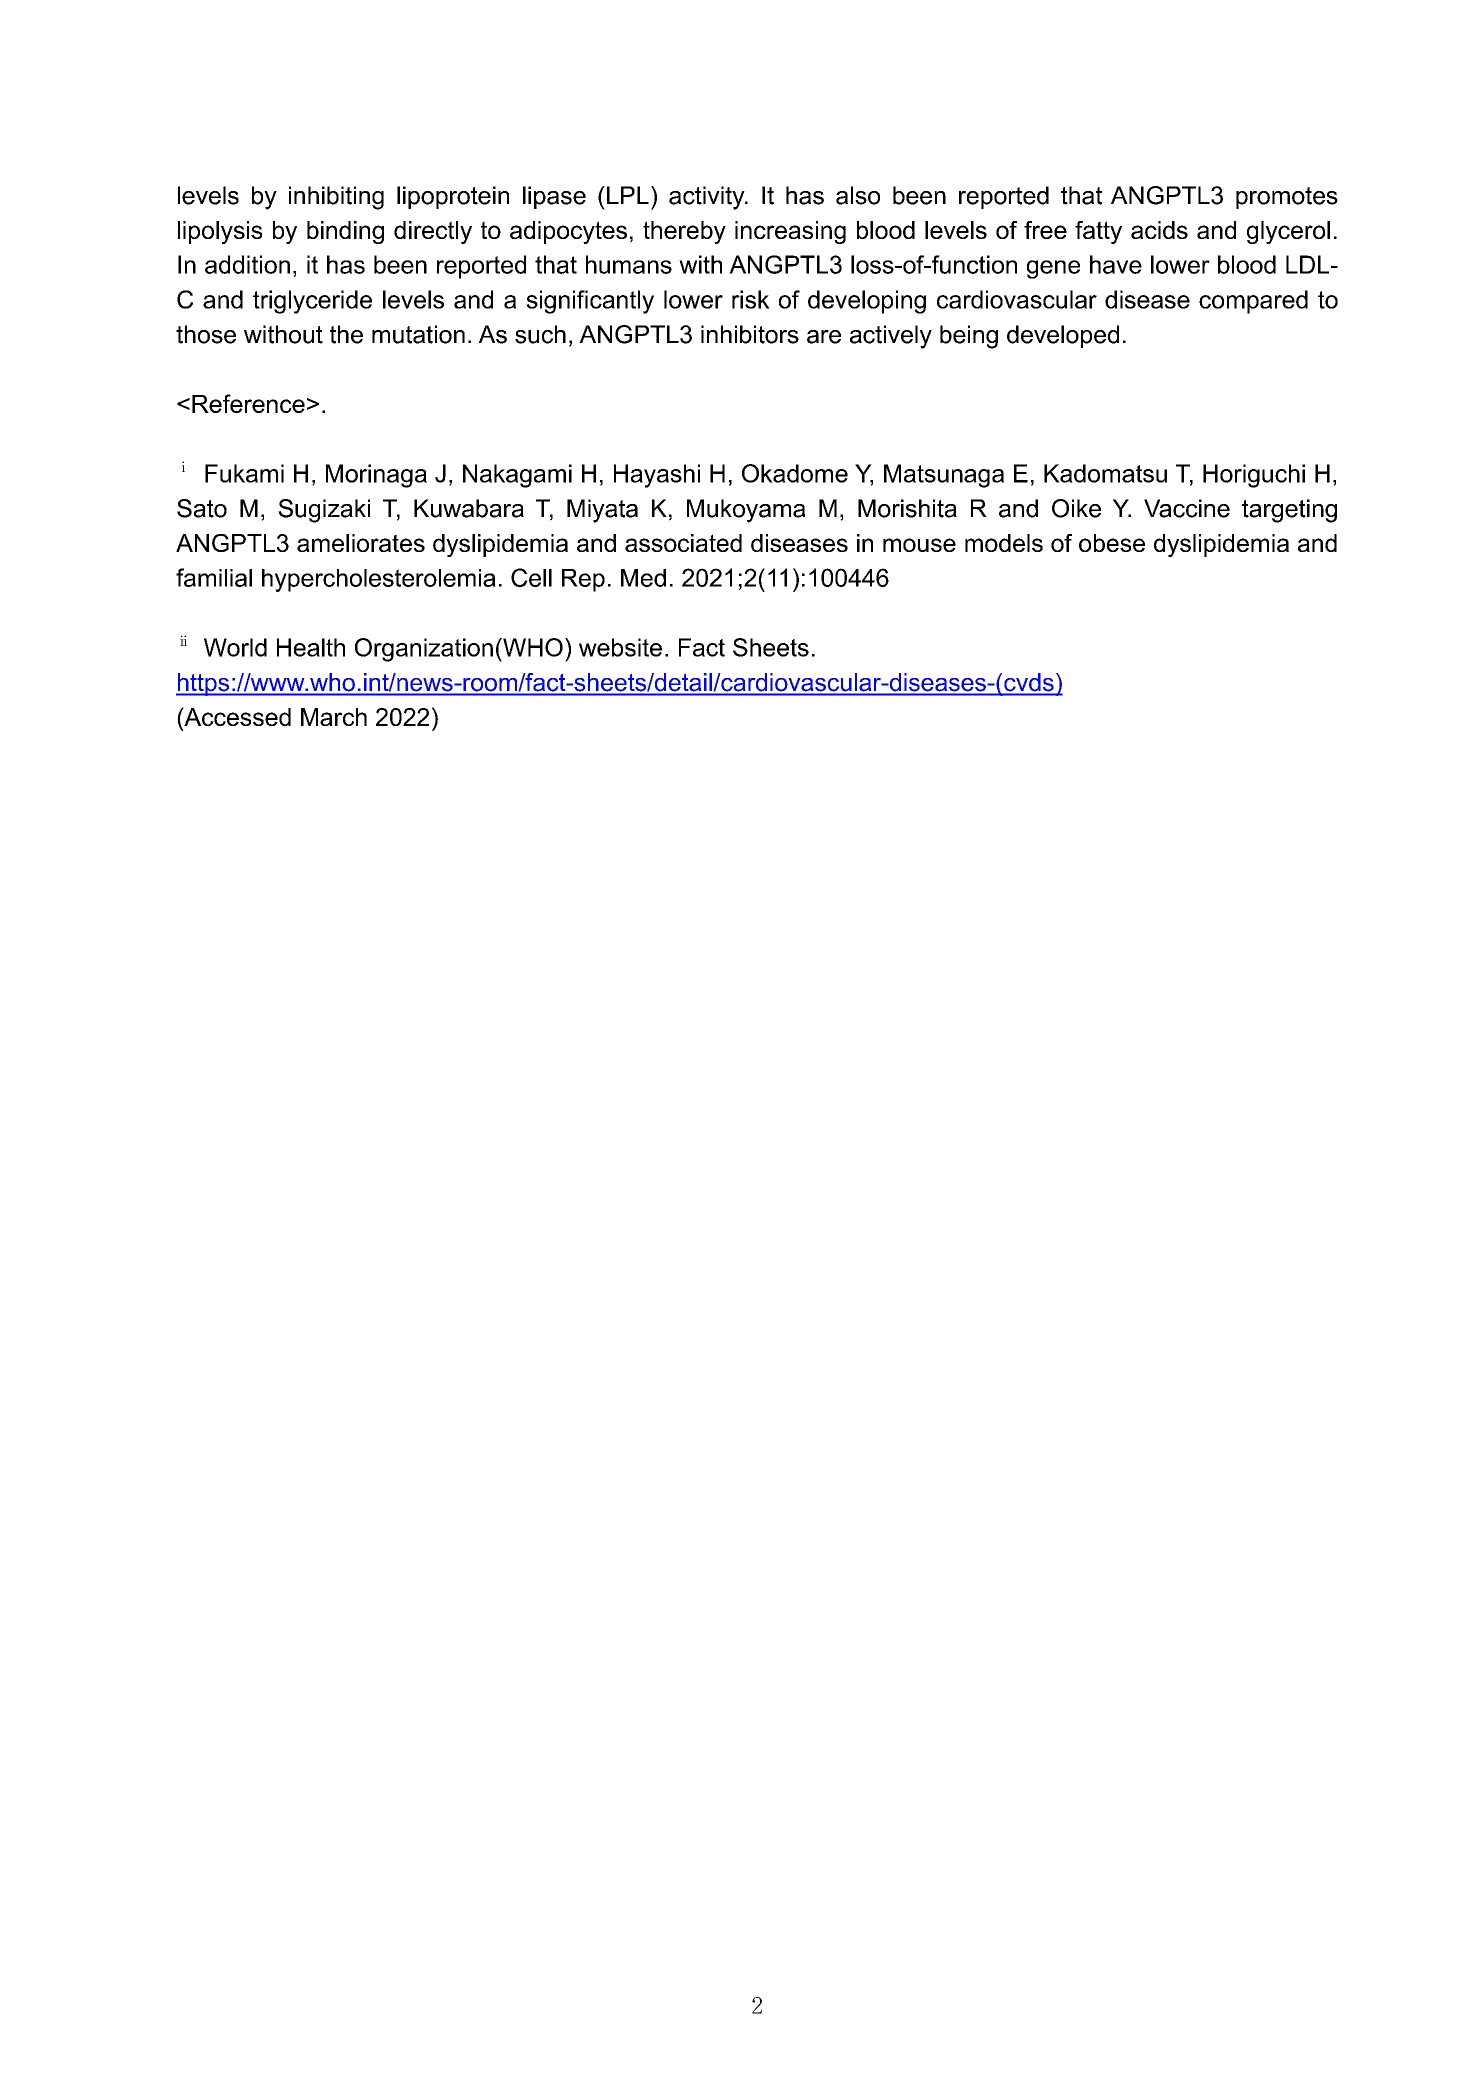 Image resolution: width=1479 pixels, height=2092 pixels. What do you see at coordinates (1063, 336) in the page?
I see `developed` at bounding box center [1063, 336].
